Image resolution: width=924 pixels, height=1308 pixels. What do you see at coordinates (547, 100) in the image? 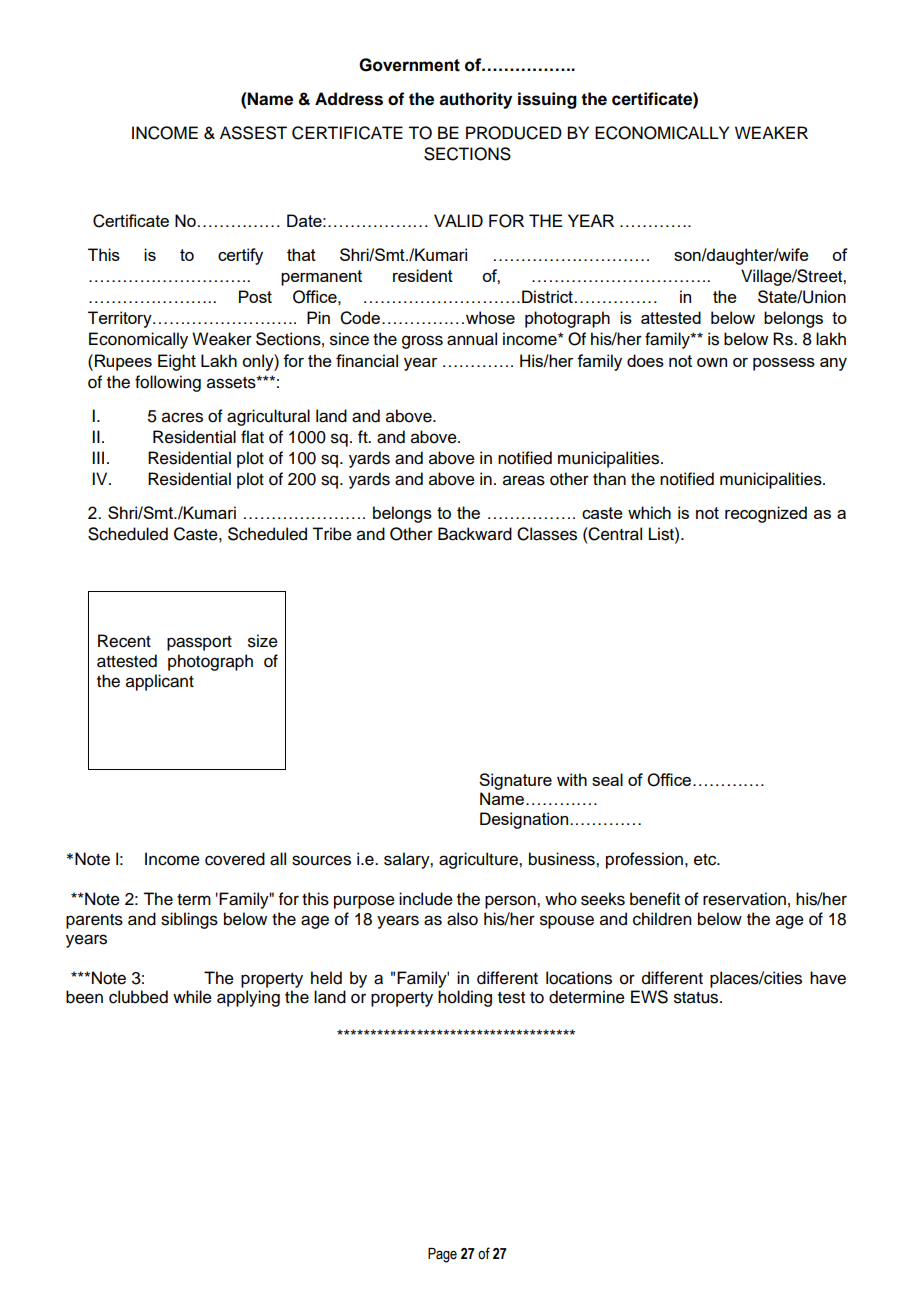
I see `issuing` at bounding box center [547, 100].
